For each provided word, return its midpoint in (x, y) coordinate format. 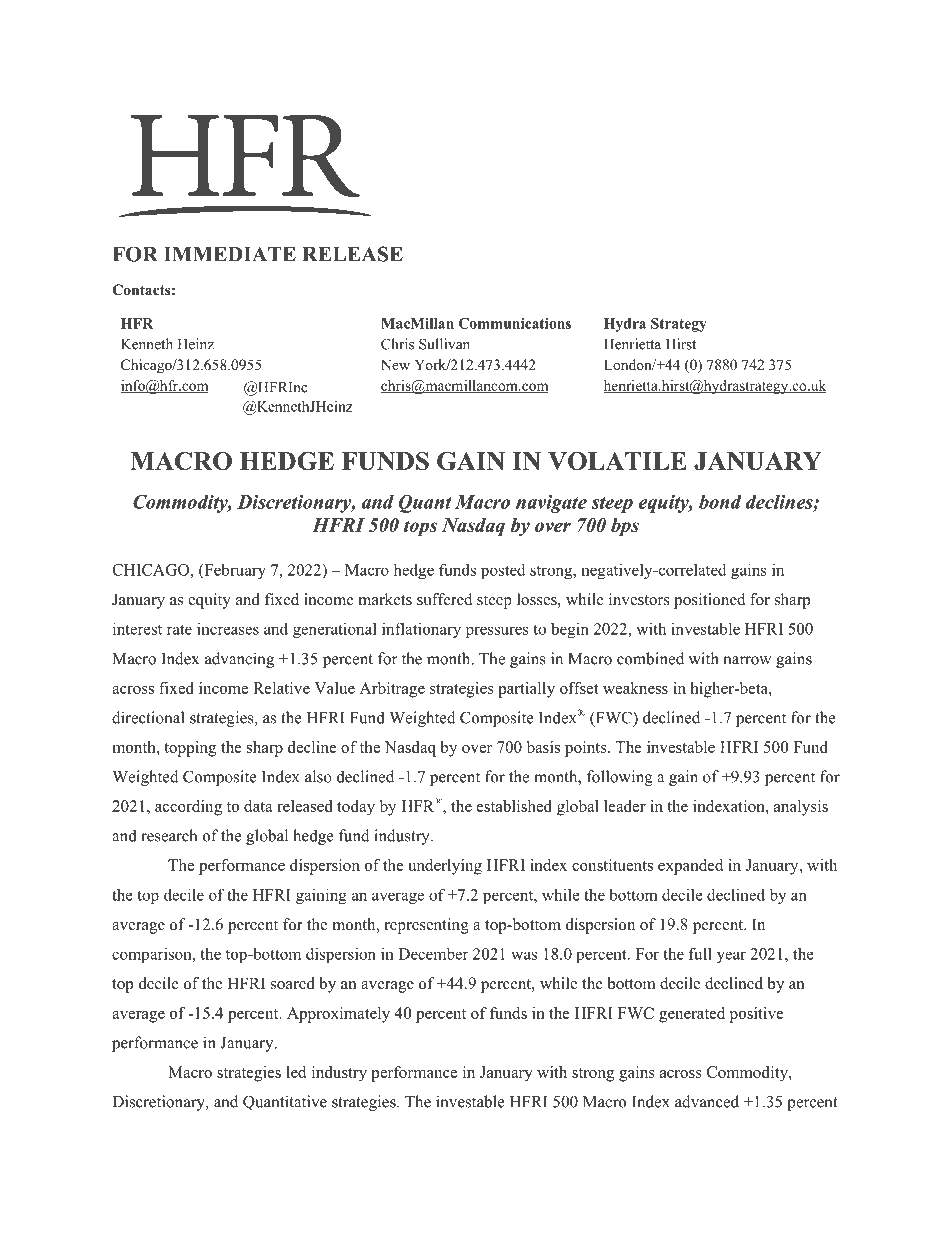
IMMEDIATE (230, 254)
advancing (239, 660)
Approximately (338, 1015)
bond (720, 502)
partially (526, 690)
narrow (747, 660)
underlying (445, 867)
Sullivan (444, 344)
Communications (515, 323)
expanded (690, 867)
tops (420, 528)
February (234, 571)
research (169, 835)
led (296, 1072)
